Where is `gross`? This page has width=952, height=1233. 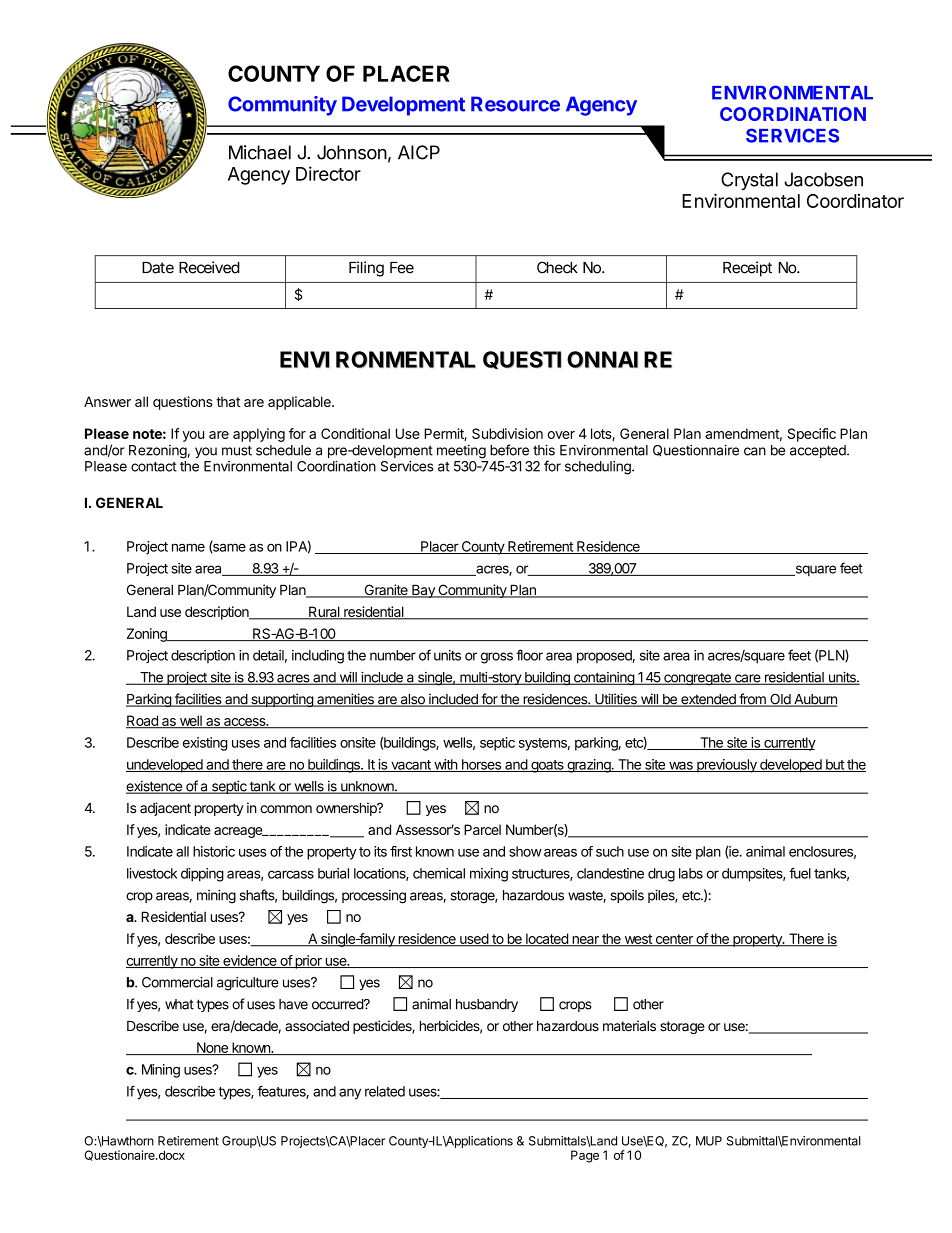
gross is located at coordinates (497, 658).
